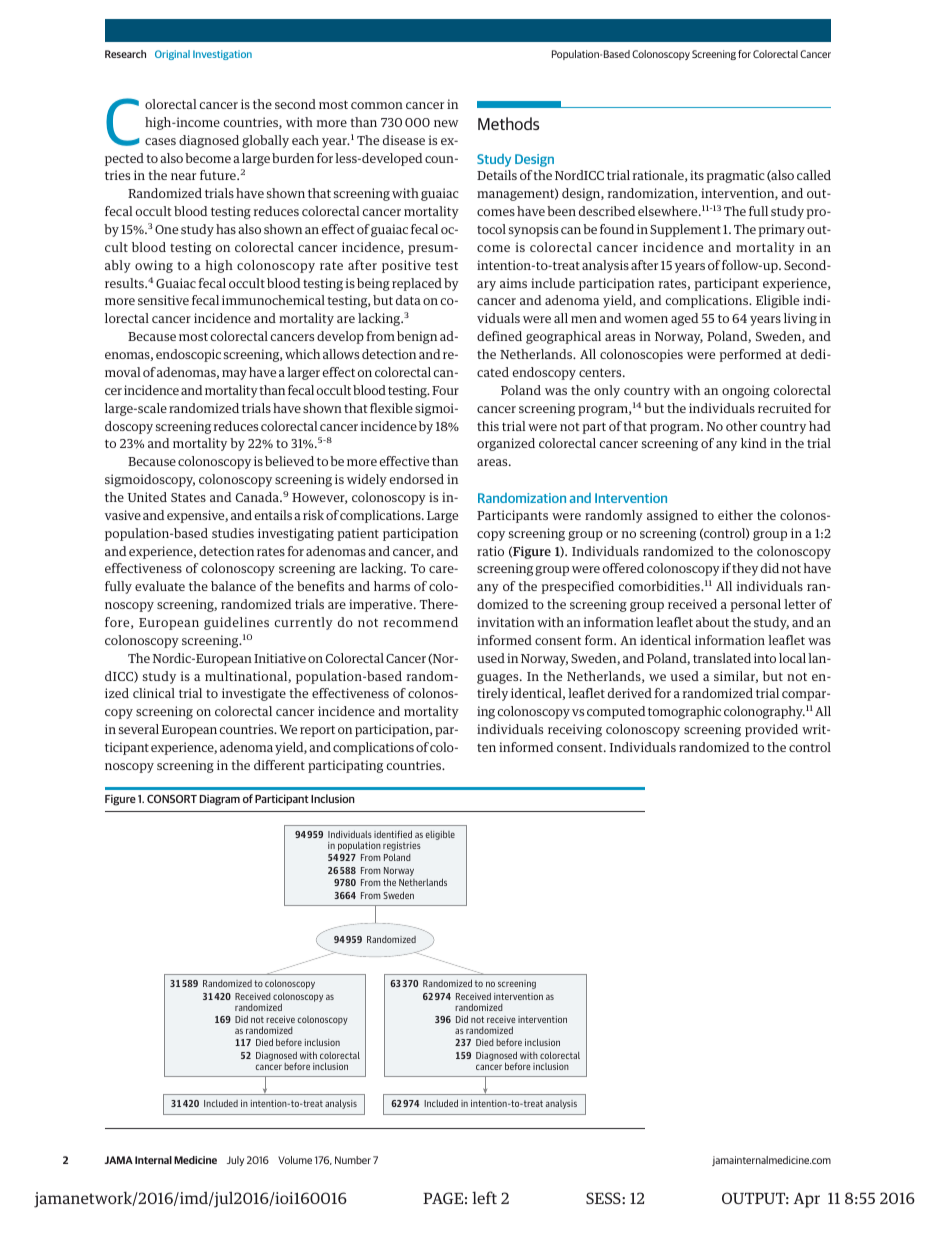  Describe the element at coordinates (188, 497) in the screenshot. I see `States` at that location.
